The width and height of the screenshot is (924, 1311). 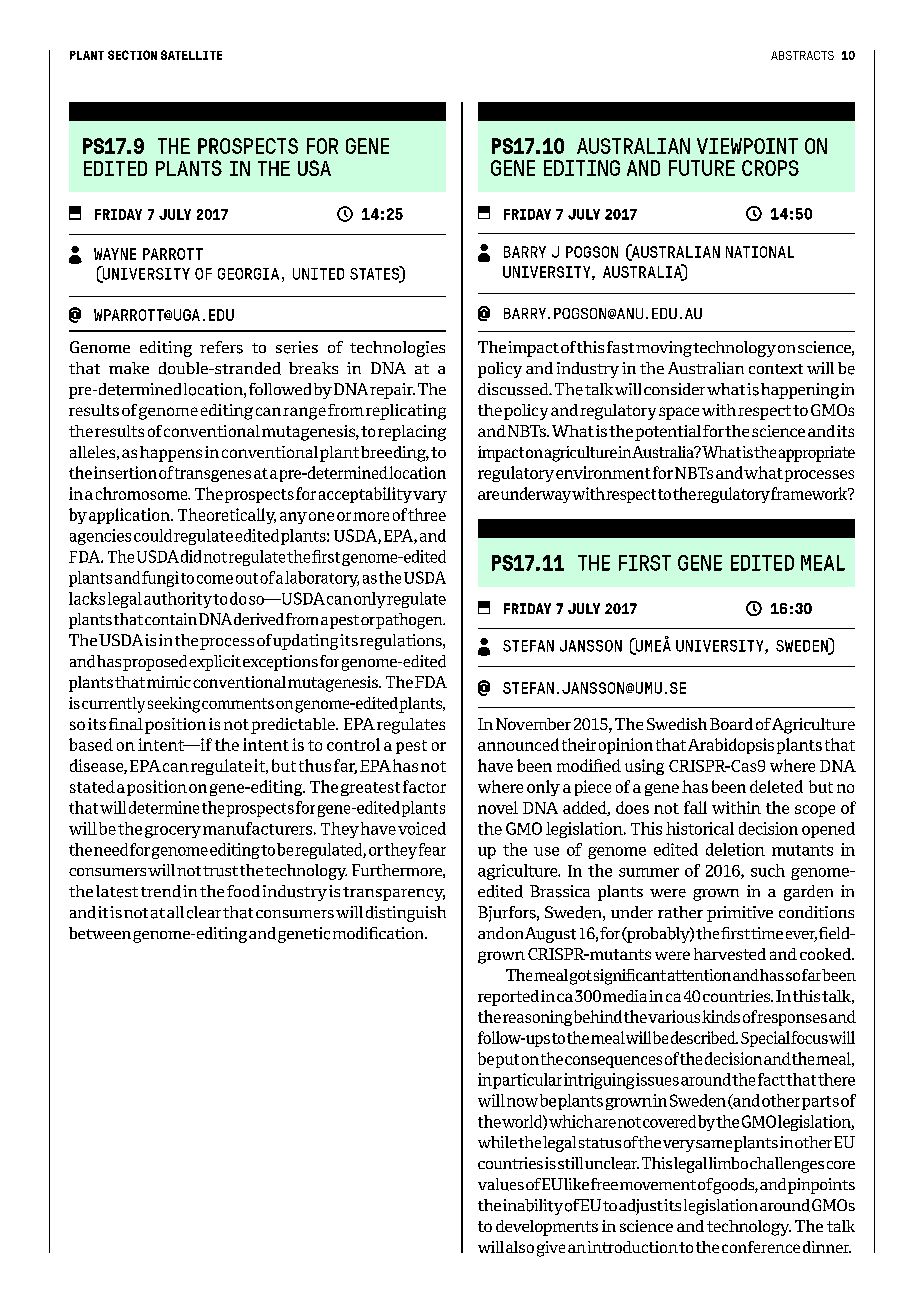 What do you see at coordinates (721, 1016) in the screenshot?
I see `kinds` at bounding box center [721, 1016].
